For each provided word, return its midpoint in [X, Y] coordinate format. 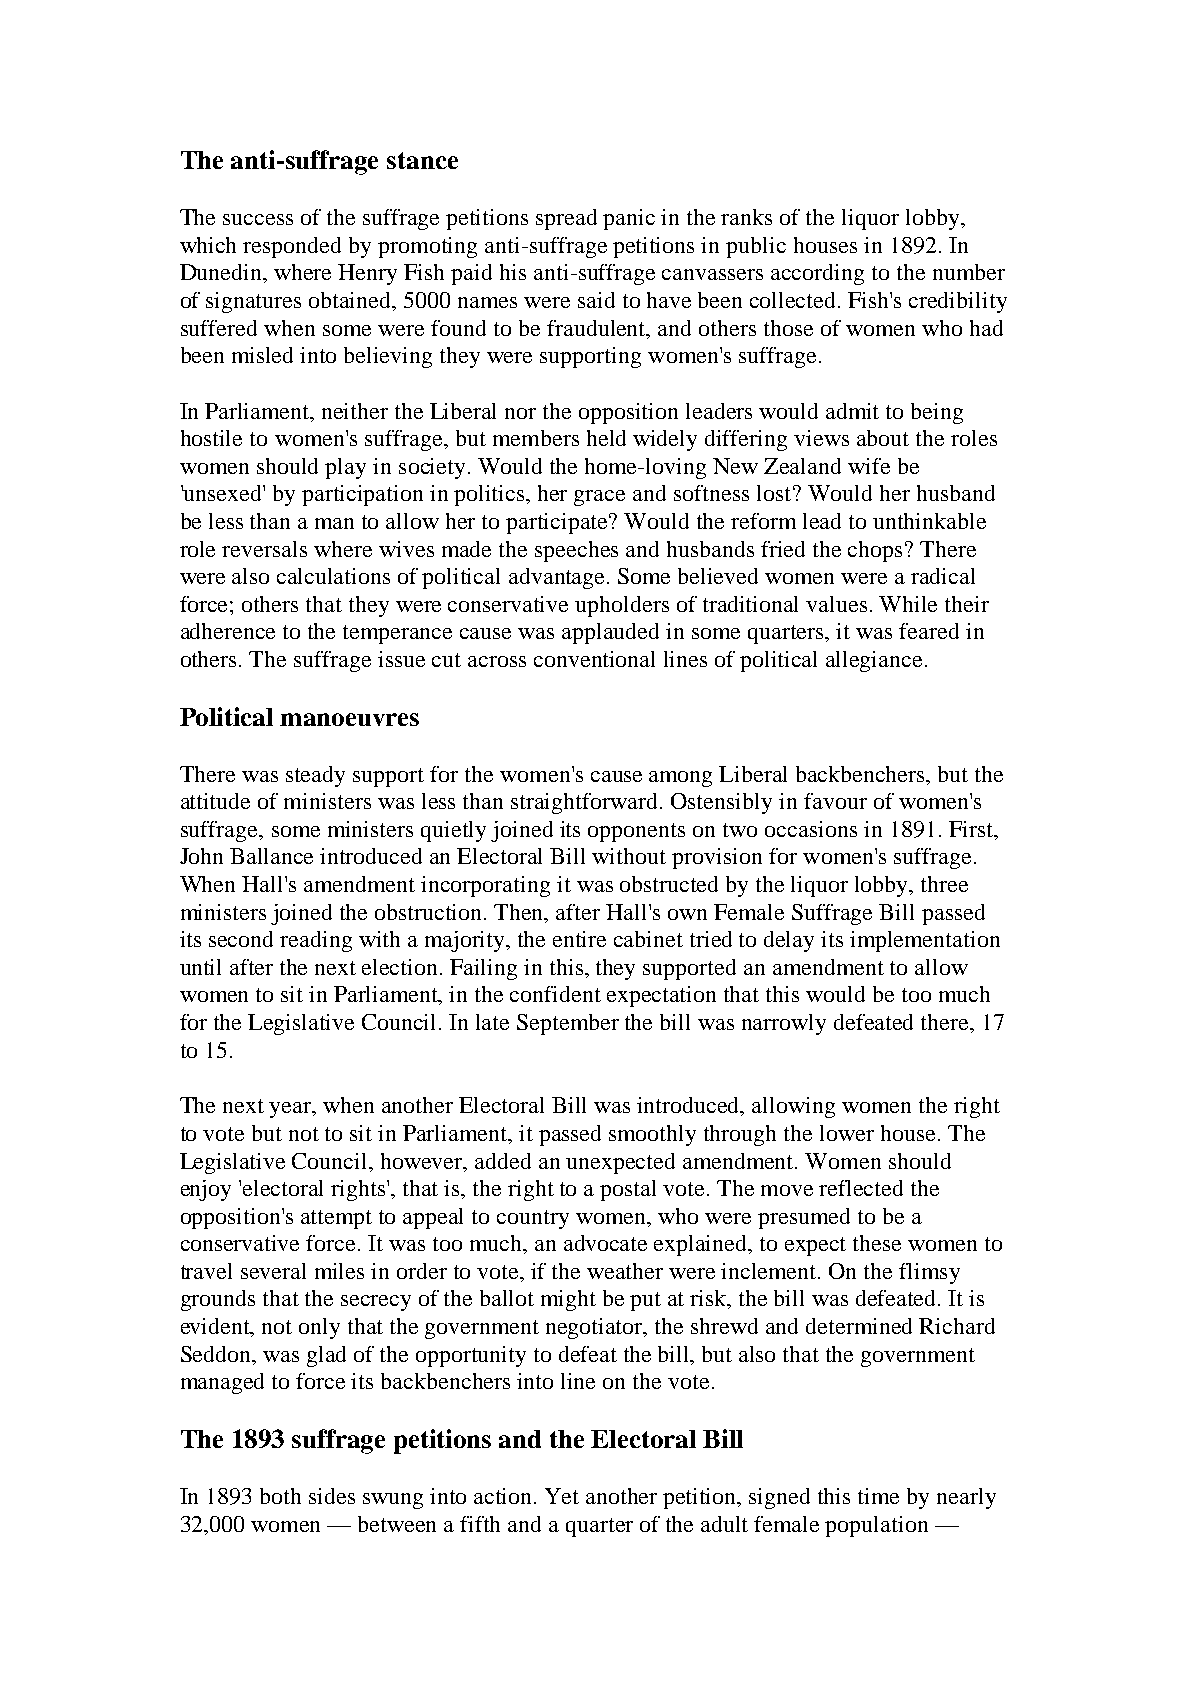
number [969, 272]
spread [566, 219]
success [258, 219]
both [280, 1496]
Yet [562, 1496]
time [878, 1496]
